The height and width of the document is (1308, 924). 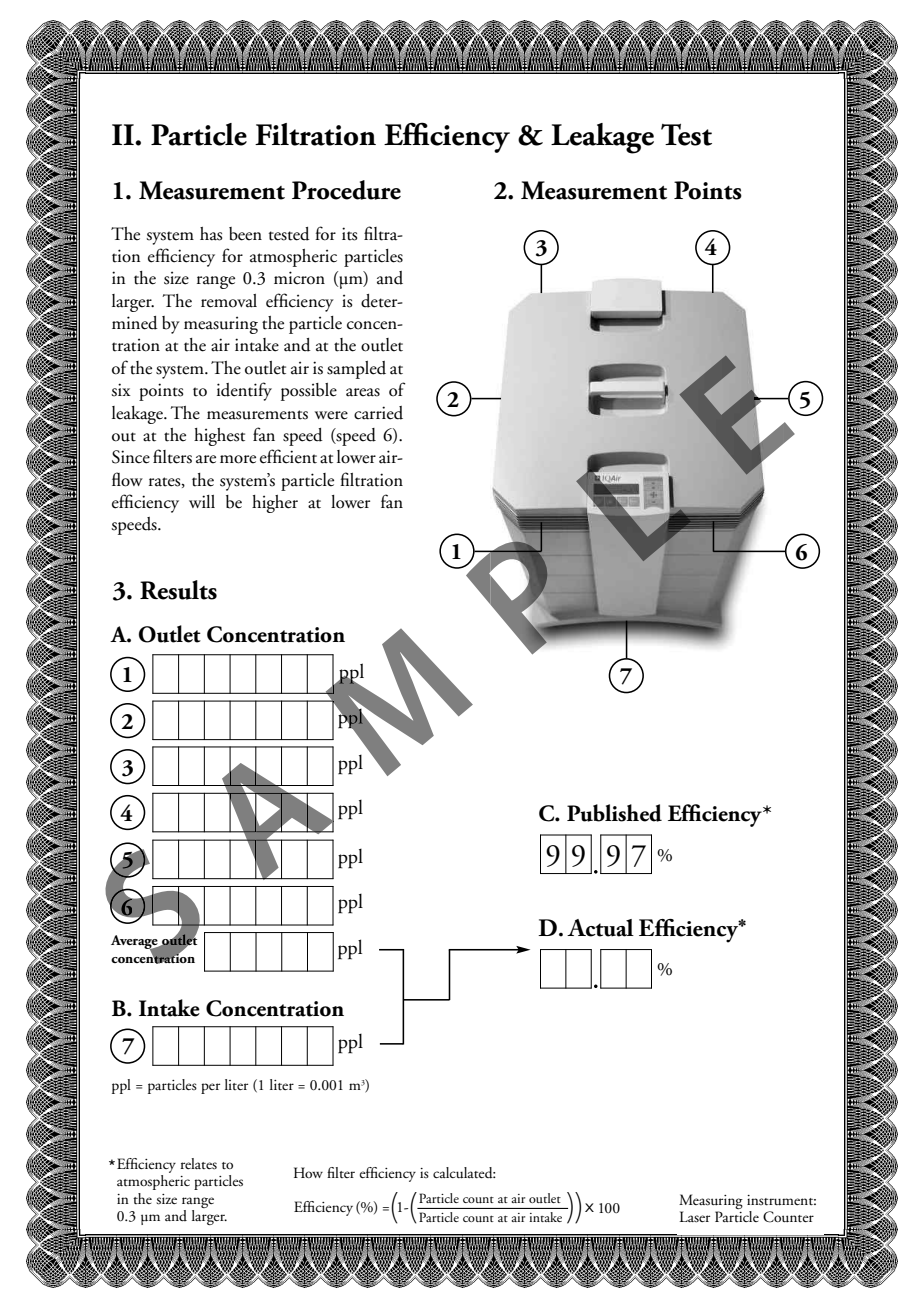 What do you see at coordinates (199, 1164) in the document?
I see `relates` at bounding box center [199, 1164].
